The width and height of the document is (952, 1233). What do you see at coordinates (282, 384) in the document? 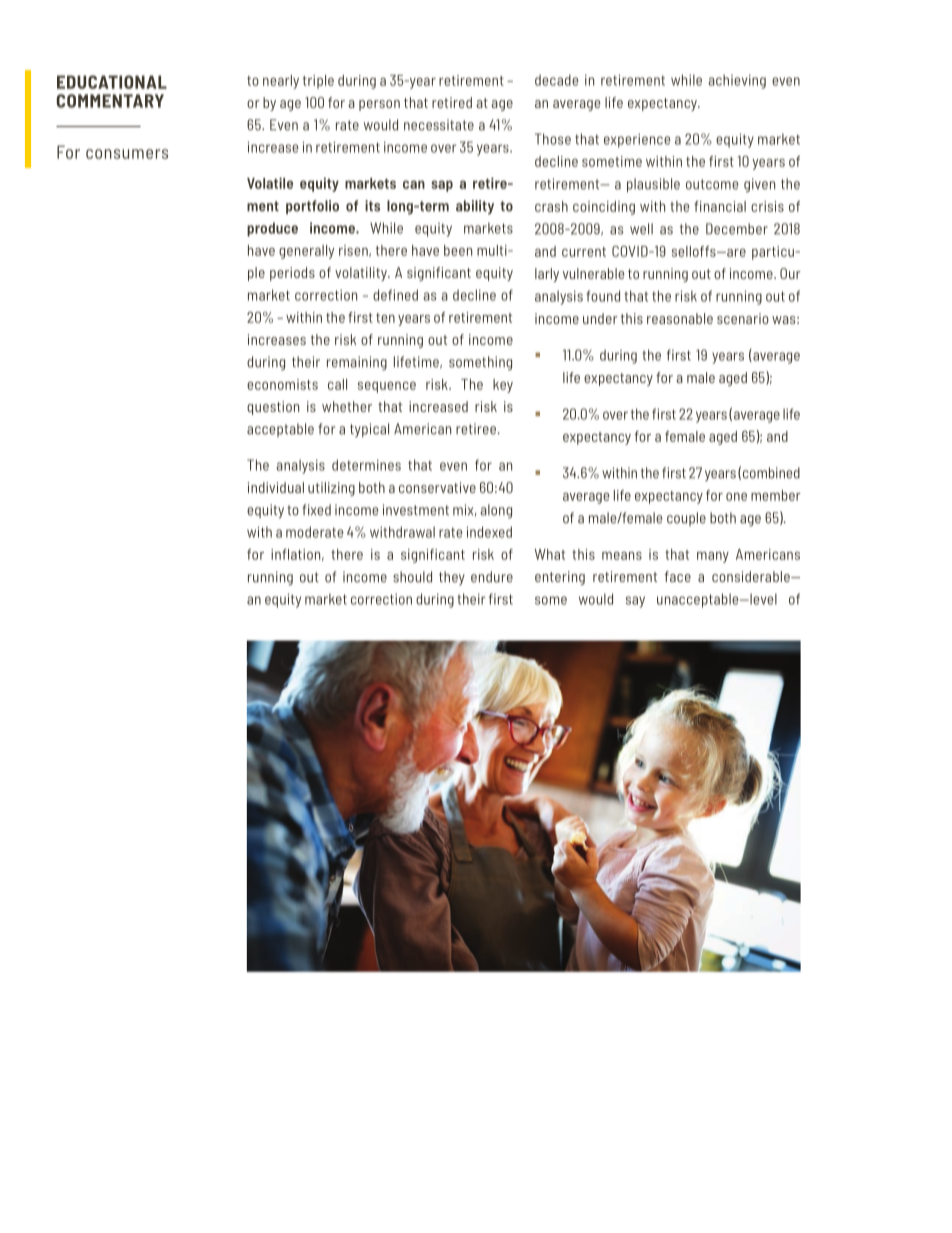
I see `economists` at bounding box center [282, 384].
